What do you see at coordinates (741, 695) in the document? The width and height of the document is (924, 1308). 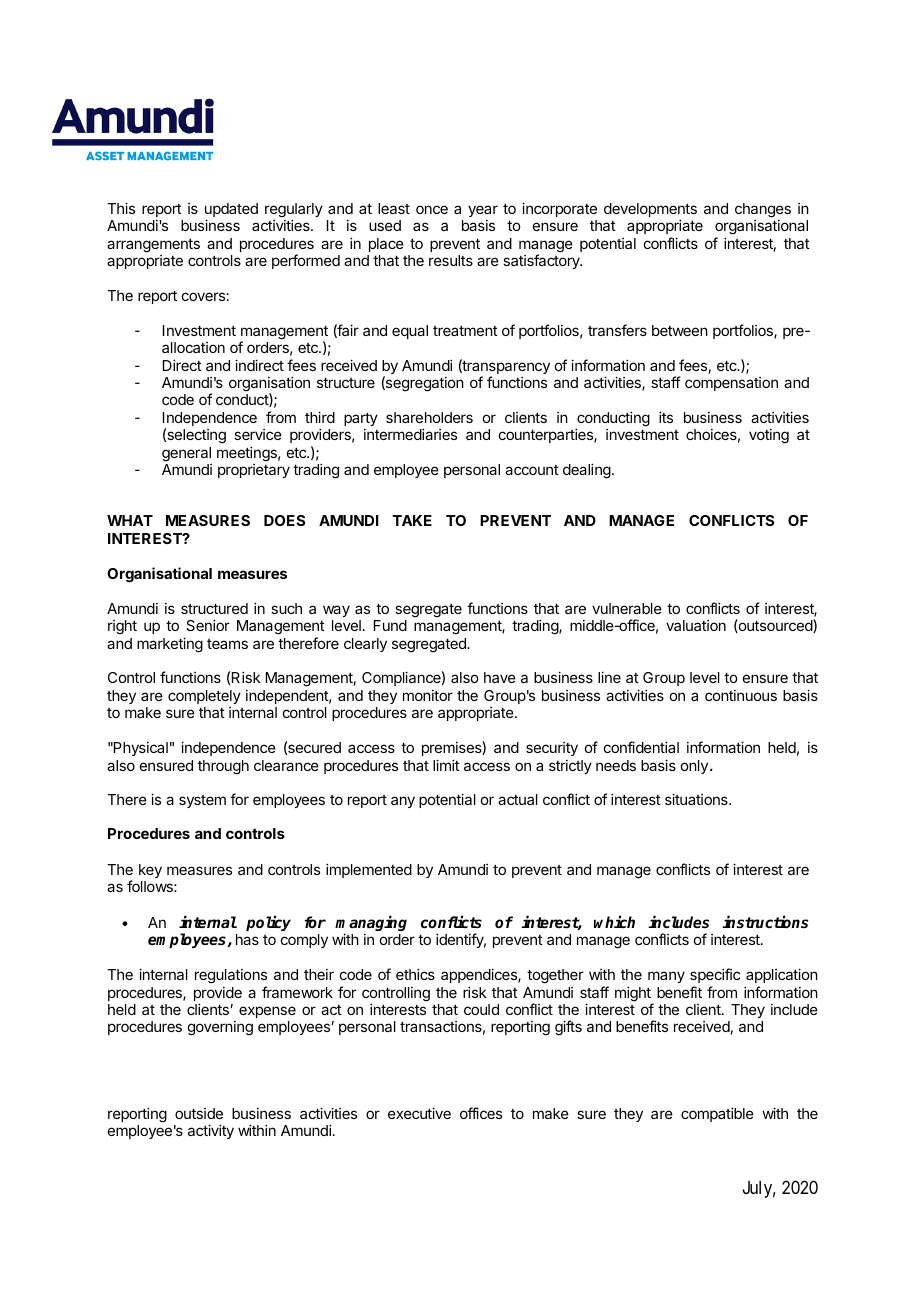 I see `continuous` at bounding box center [741, 695].
